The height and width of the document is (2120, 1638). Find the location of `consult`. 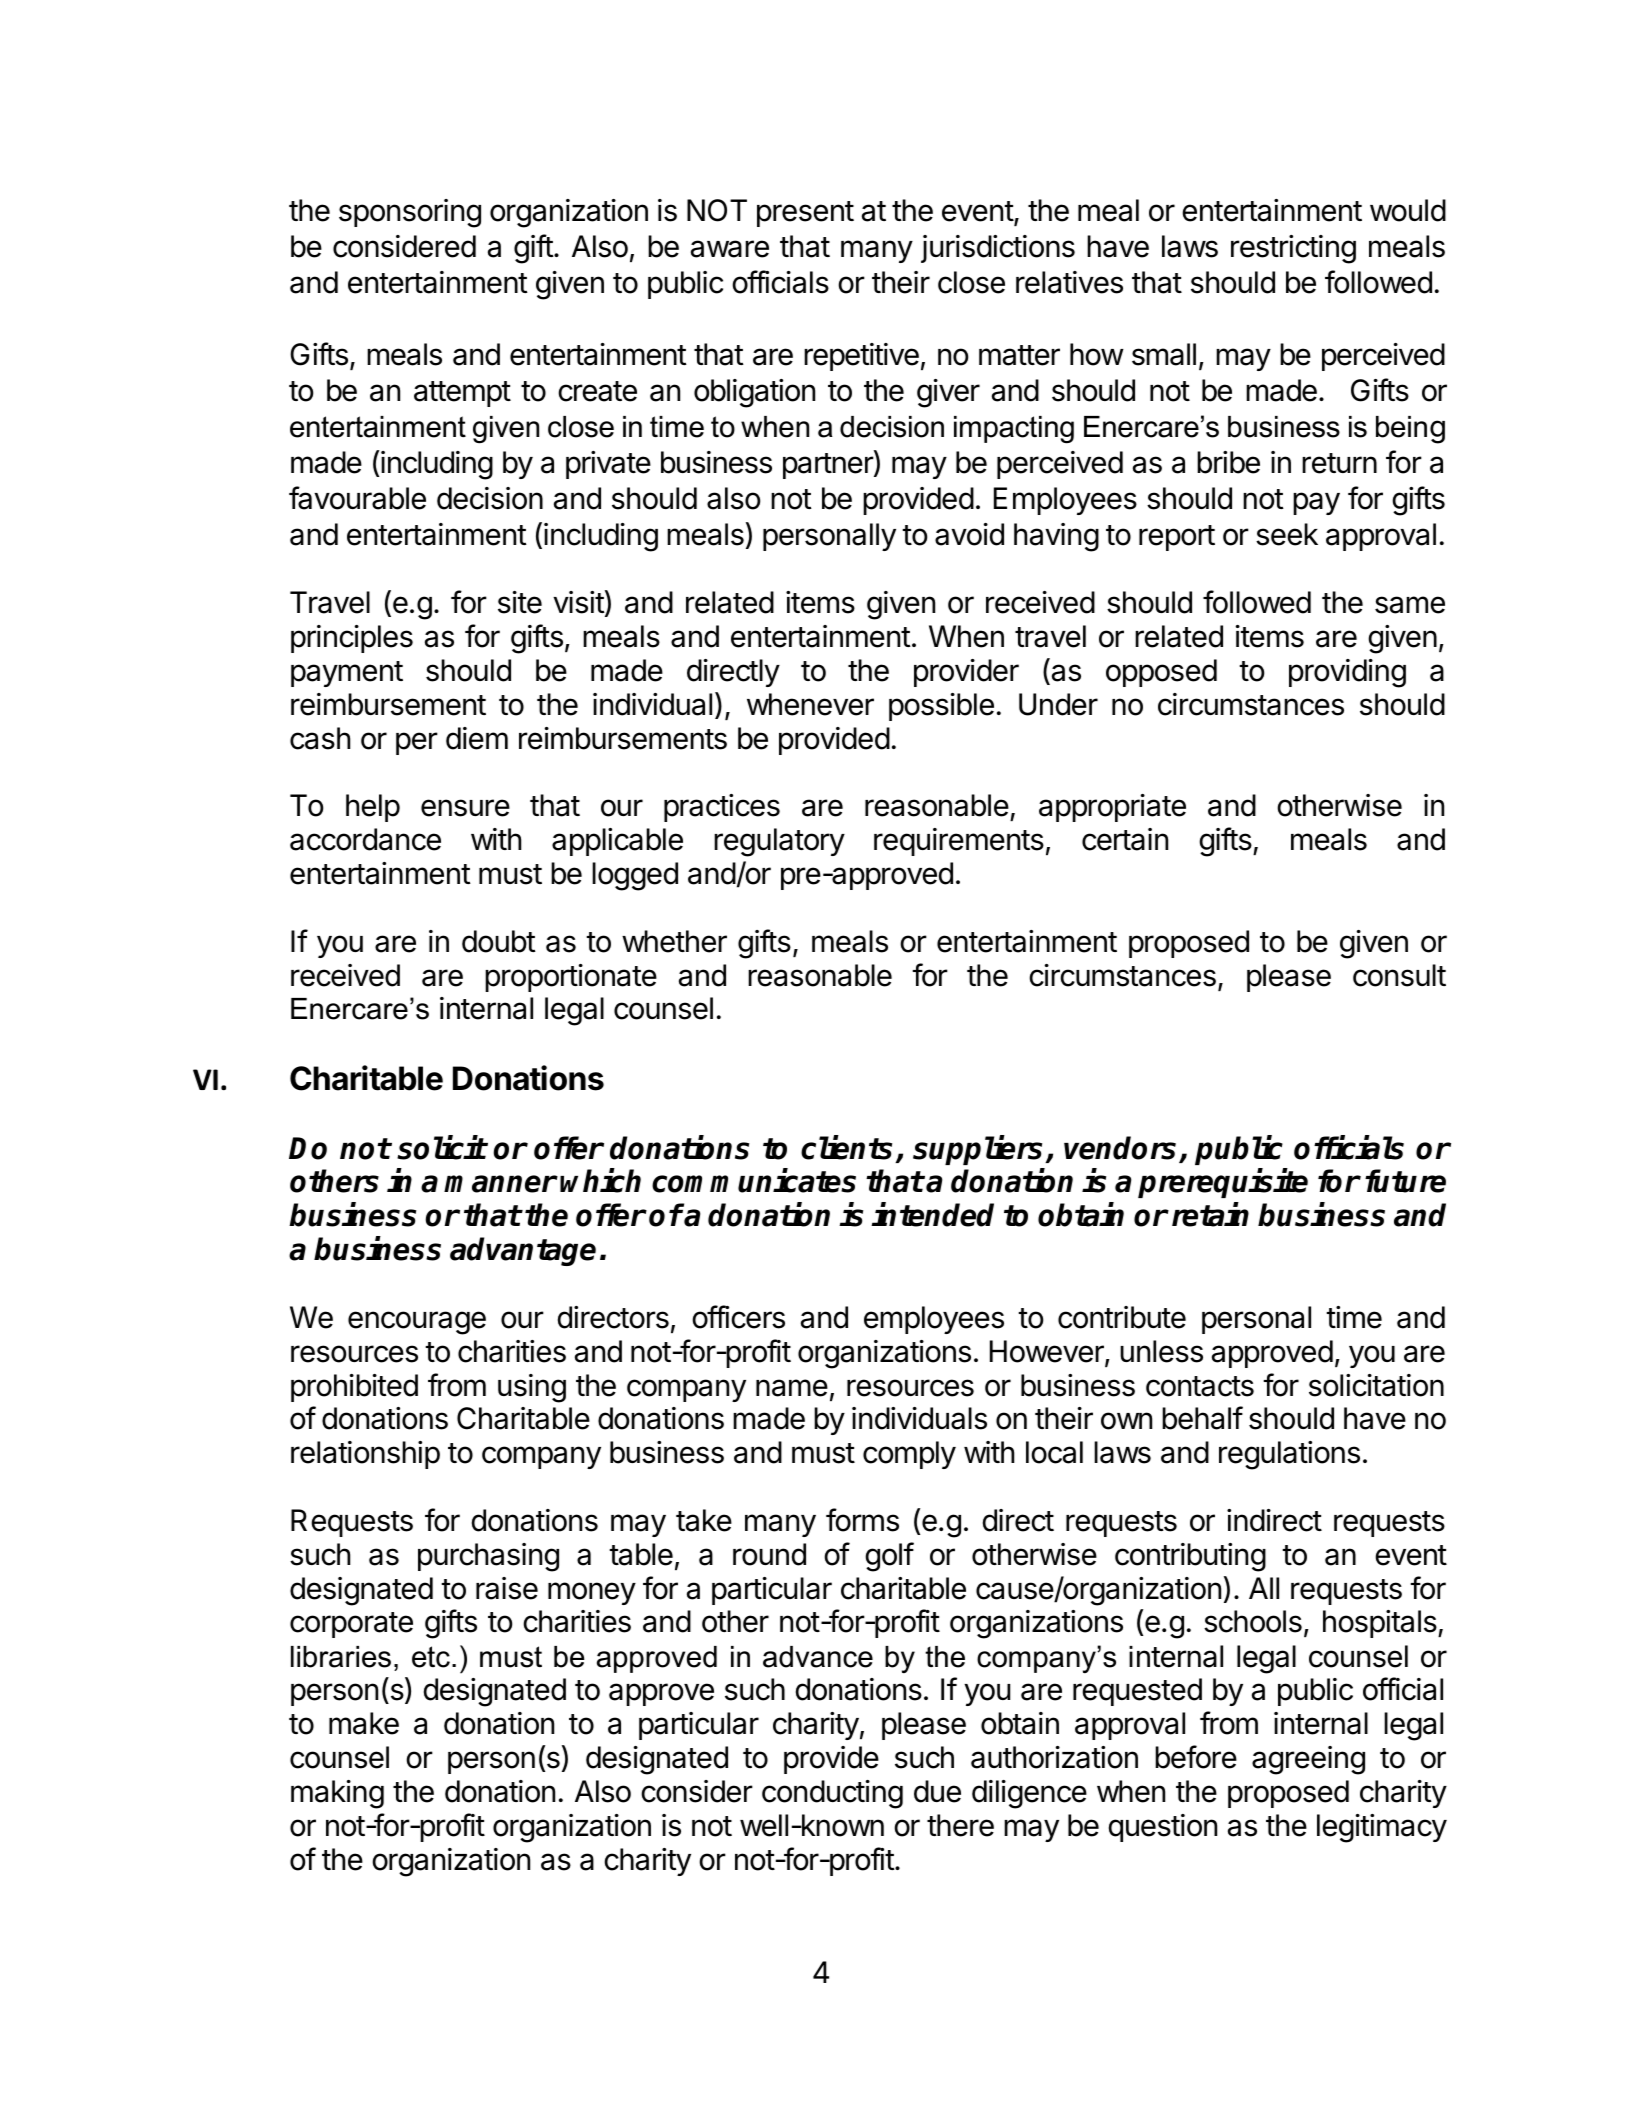

consult is located at coordinates (1399, 975).
